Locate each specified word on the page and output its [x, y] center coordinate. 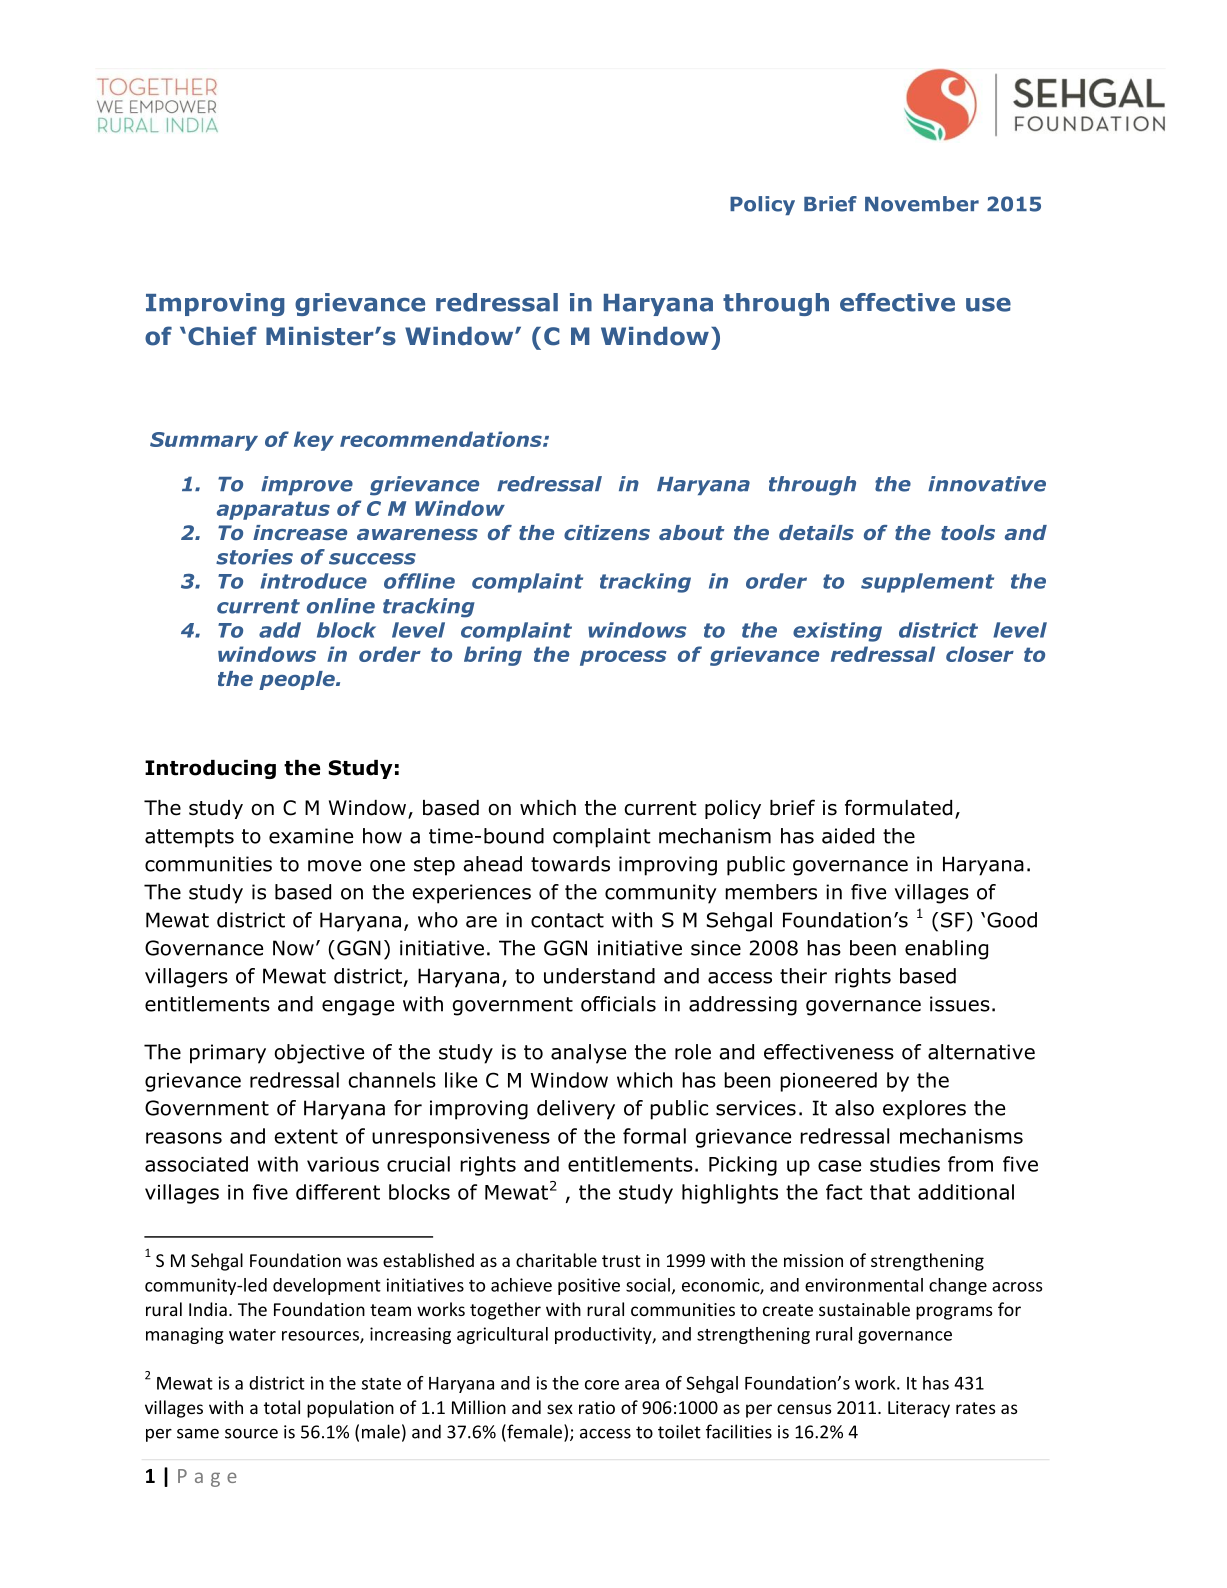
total [282, 1407]
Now [293, 948]
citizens [607, 532]
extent [306, 1136]
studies [905, 1164]
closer [980, 654]
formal [654, 1136]
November [922, 204]
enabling [946, 950]
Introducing [210, 769]
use [988, 304]
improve [307, 485]
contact [567, 920]
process [623, 658]
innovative [987, 484]
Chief [222, 336]
